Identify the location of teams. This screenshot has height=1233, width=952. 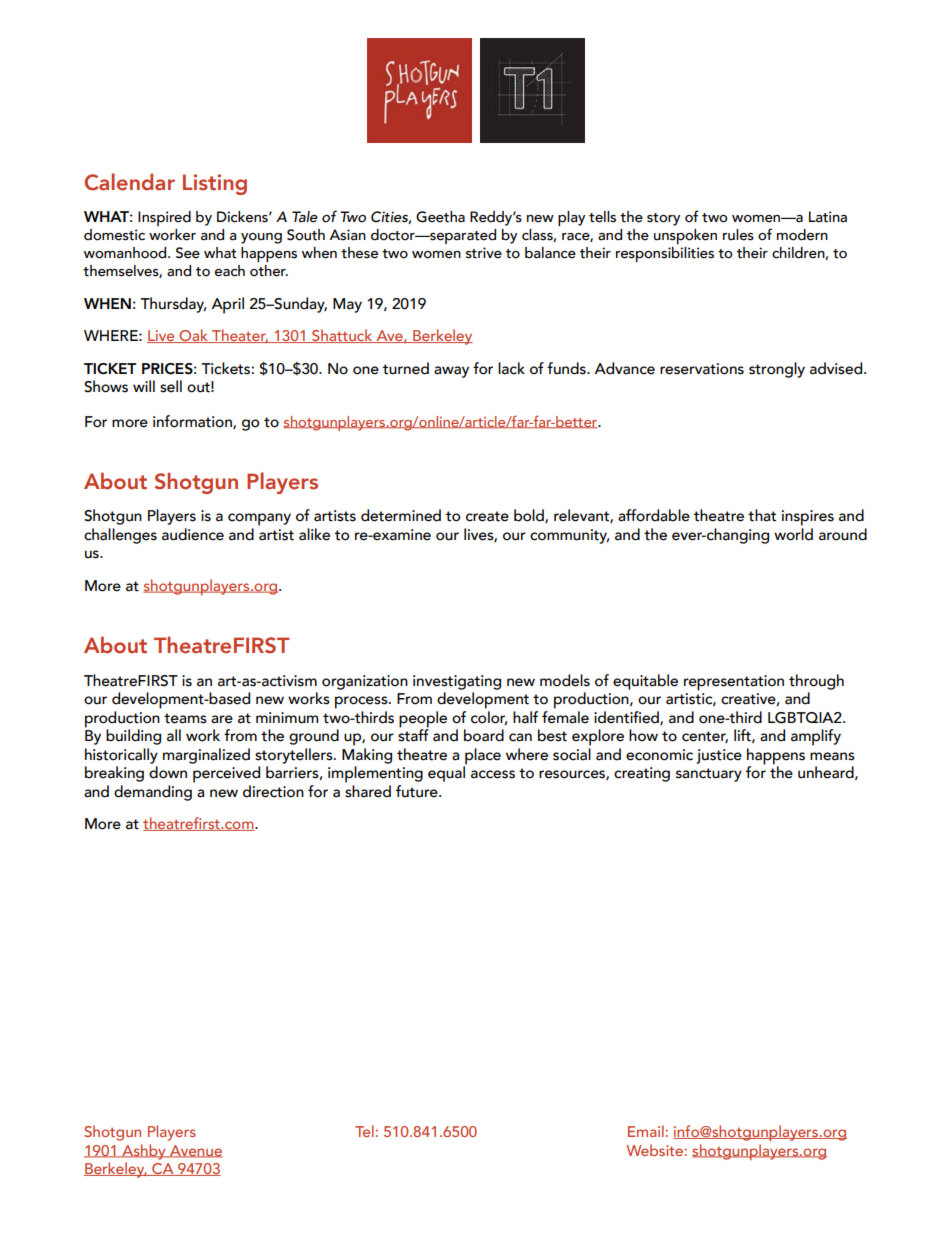
(185, 718).
